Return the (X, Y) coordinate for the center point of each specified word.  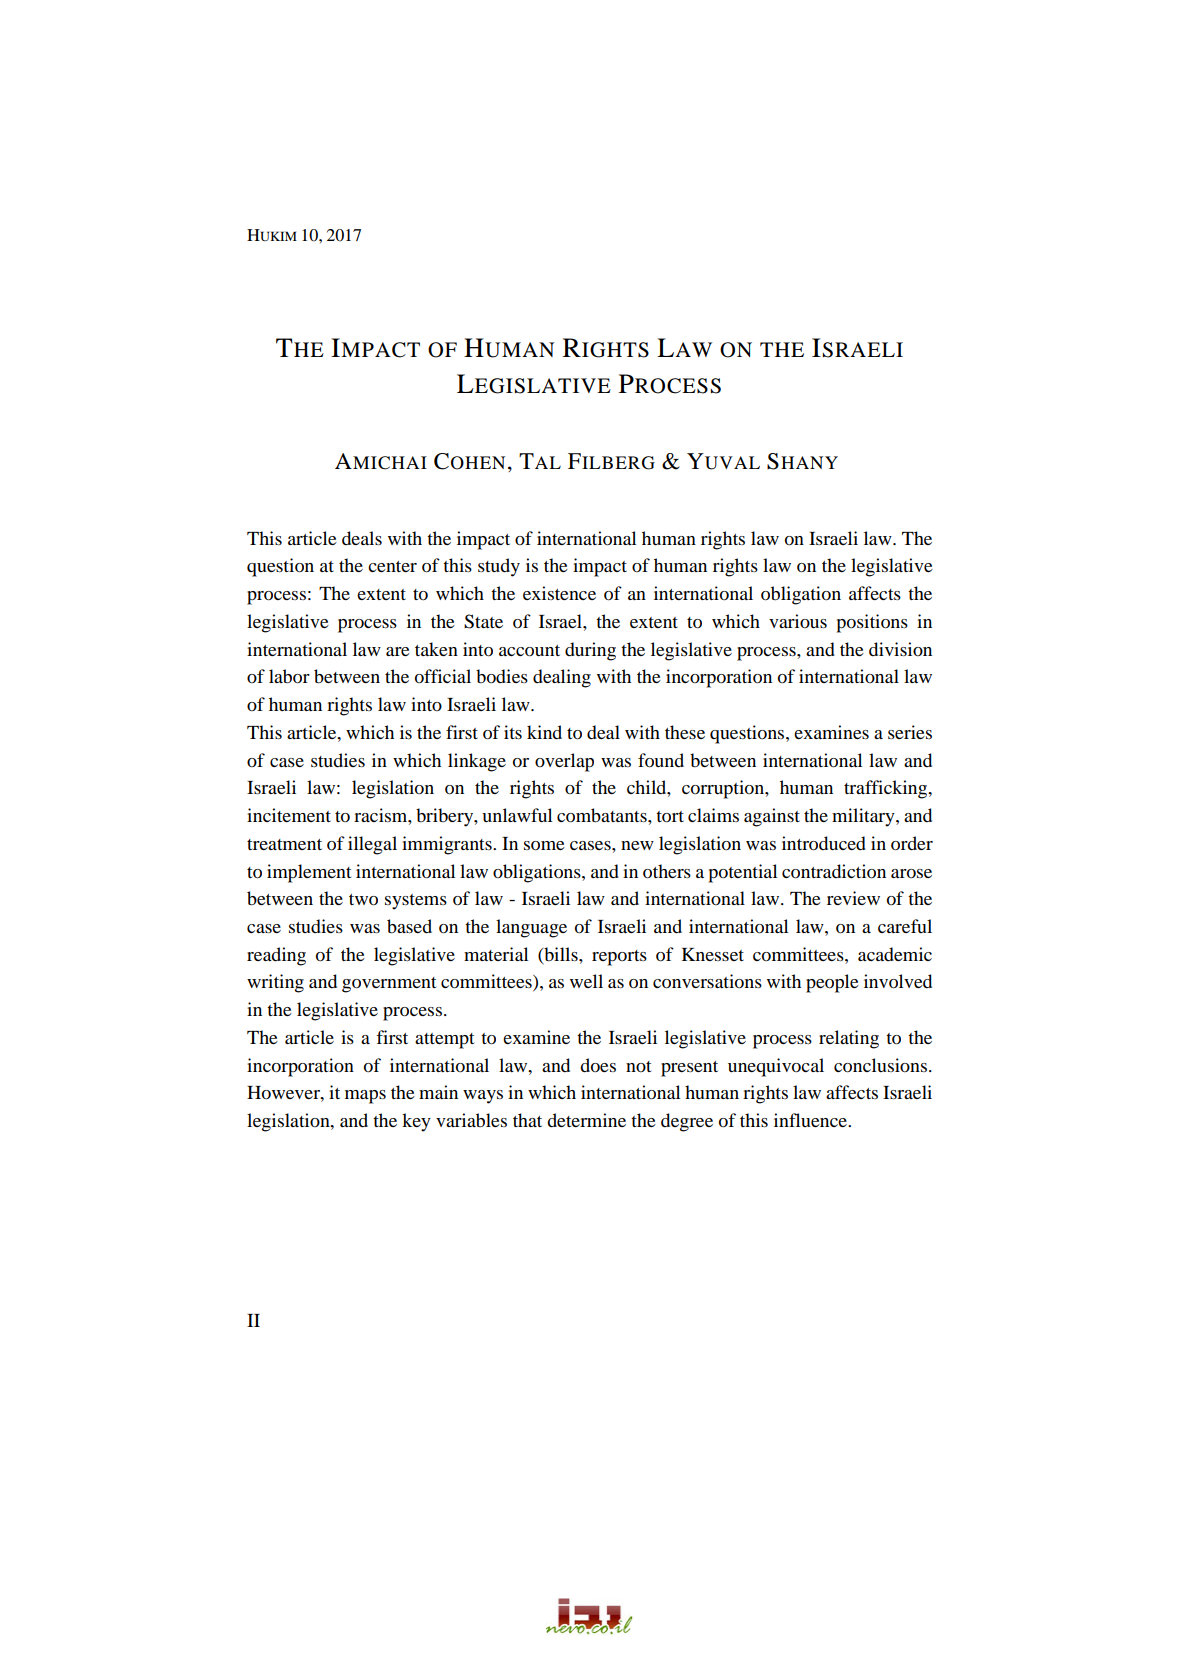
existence (559, 593)
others (667, 871)
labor (289, 676)
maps (365, 1097)
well (586, 981)
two (363, 900)
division (900, 649)
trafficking (887, 789)
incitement (289, 815)
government (389, 985)
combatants (603, 815)
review (853, 898)
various (798, 621)
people (832, 983)
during (590, 651)
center (392, 566)
